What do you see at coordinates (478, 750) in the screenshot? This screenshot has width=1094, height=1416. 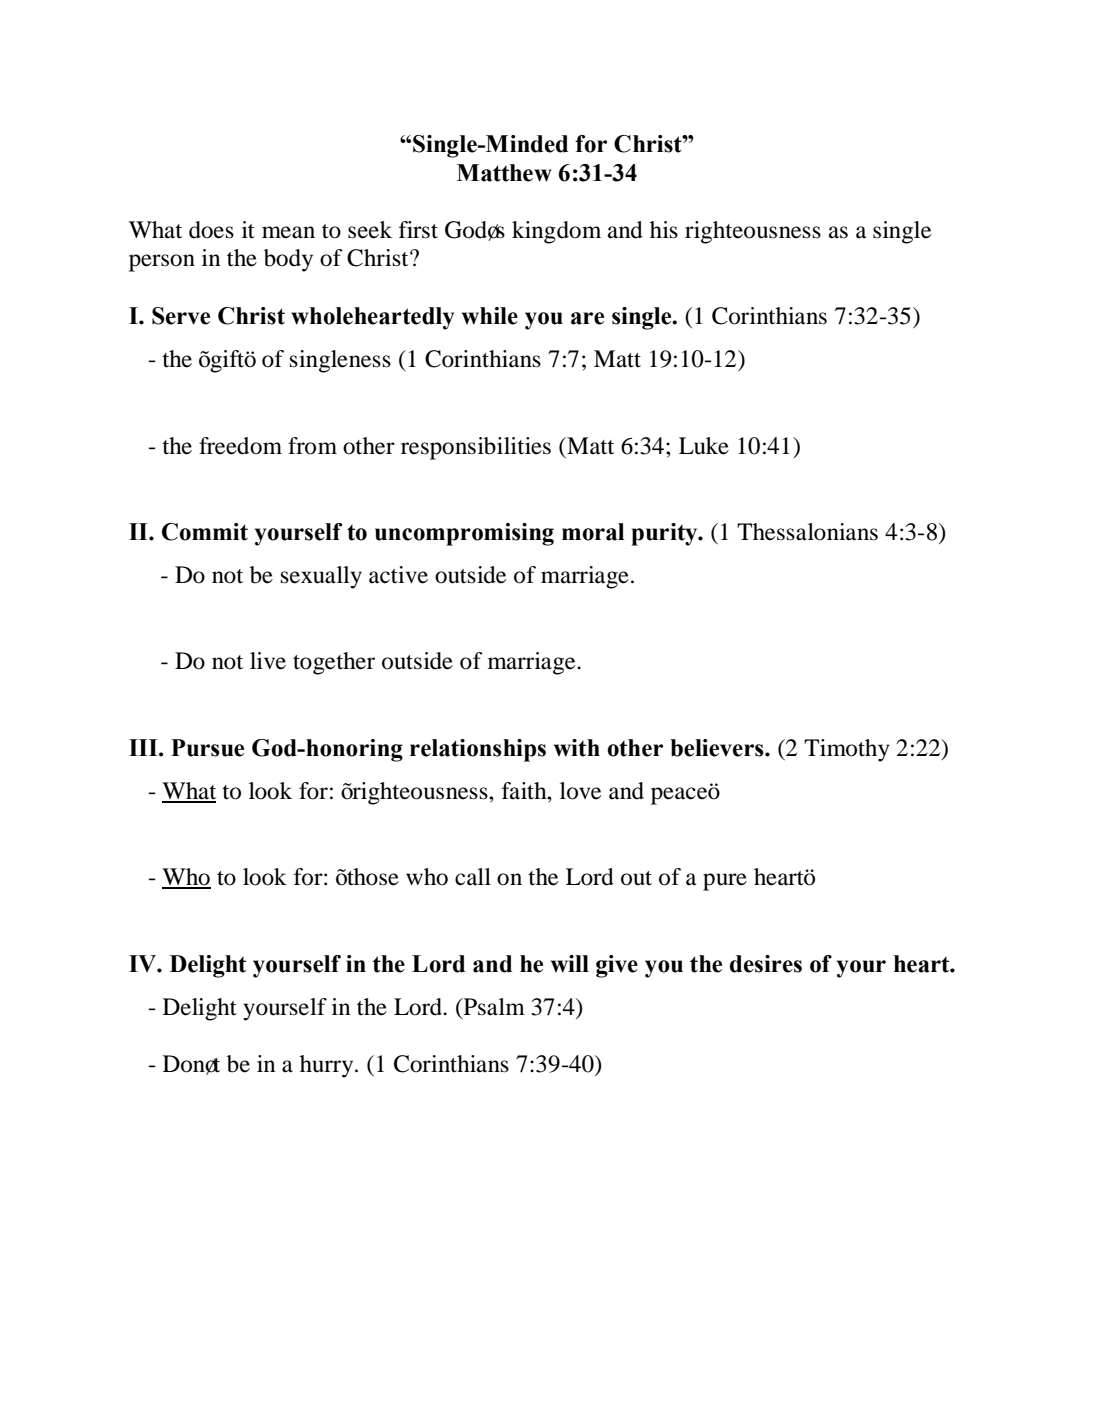 I see `relationships` at bounding box center [478, 750].
